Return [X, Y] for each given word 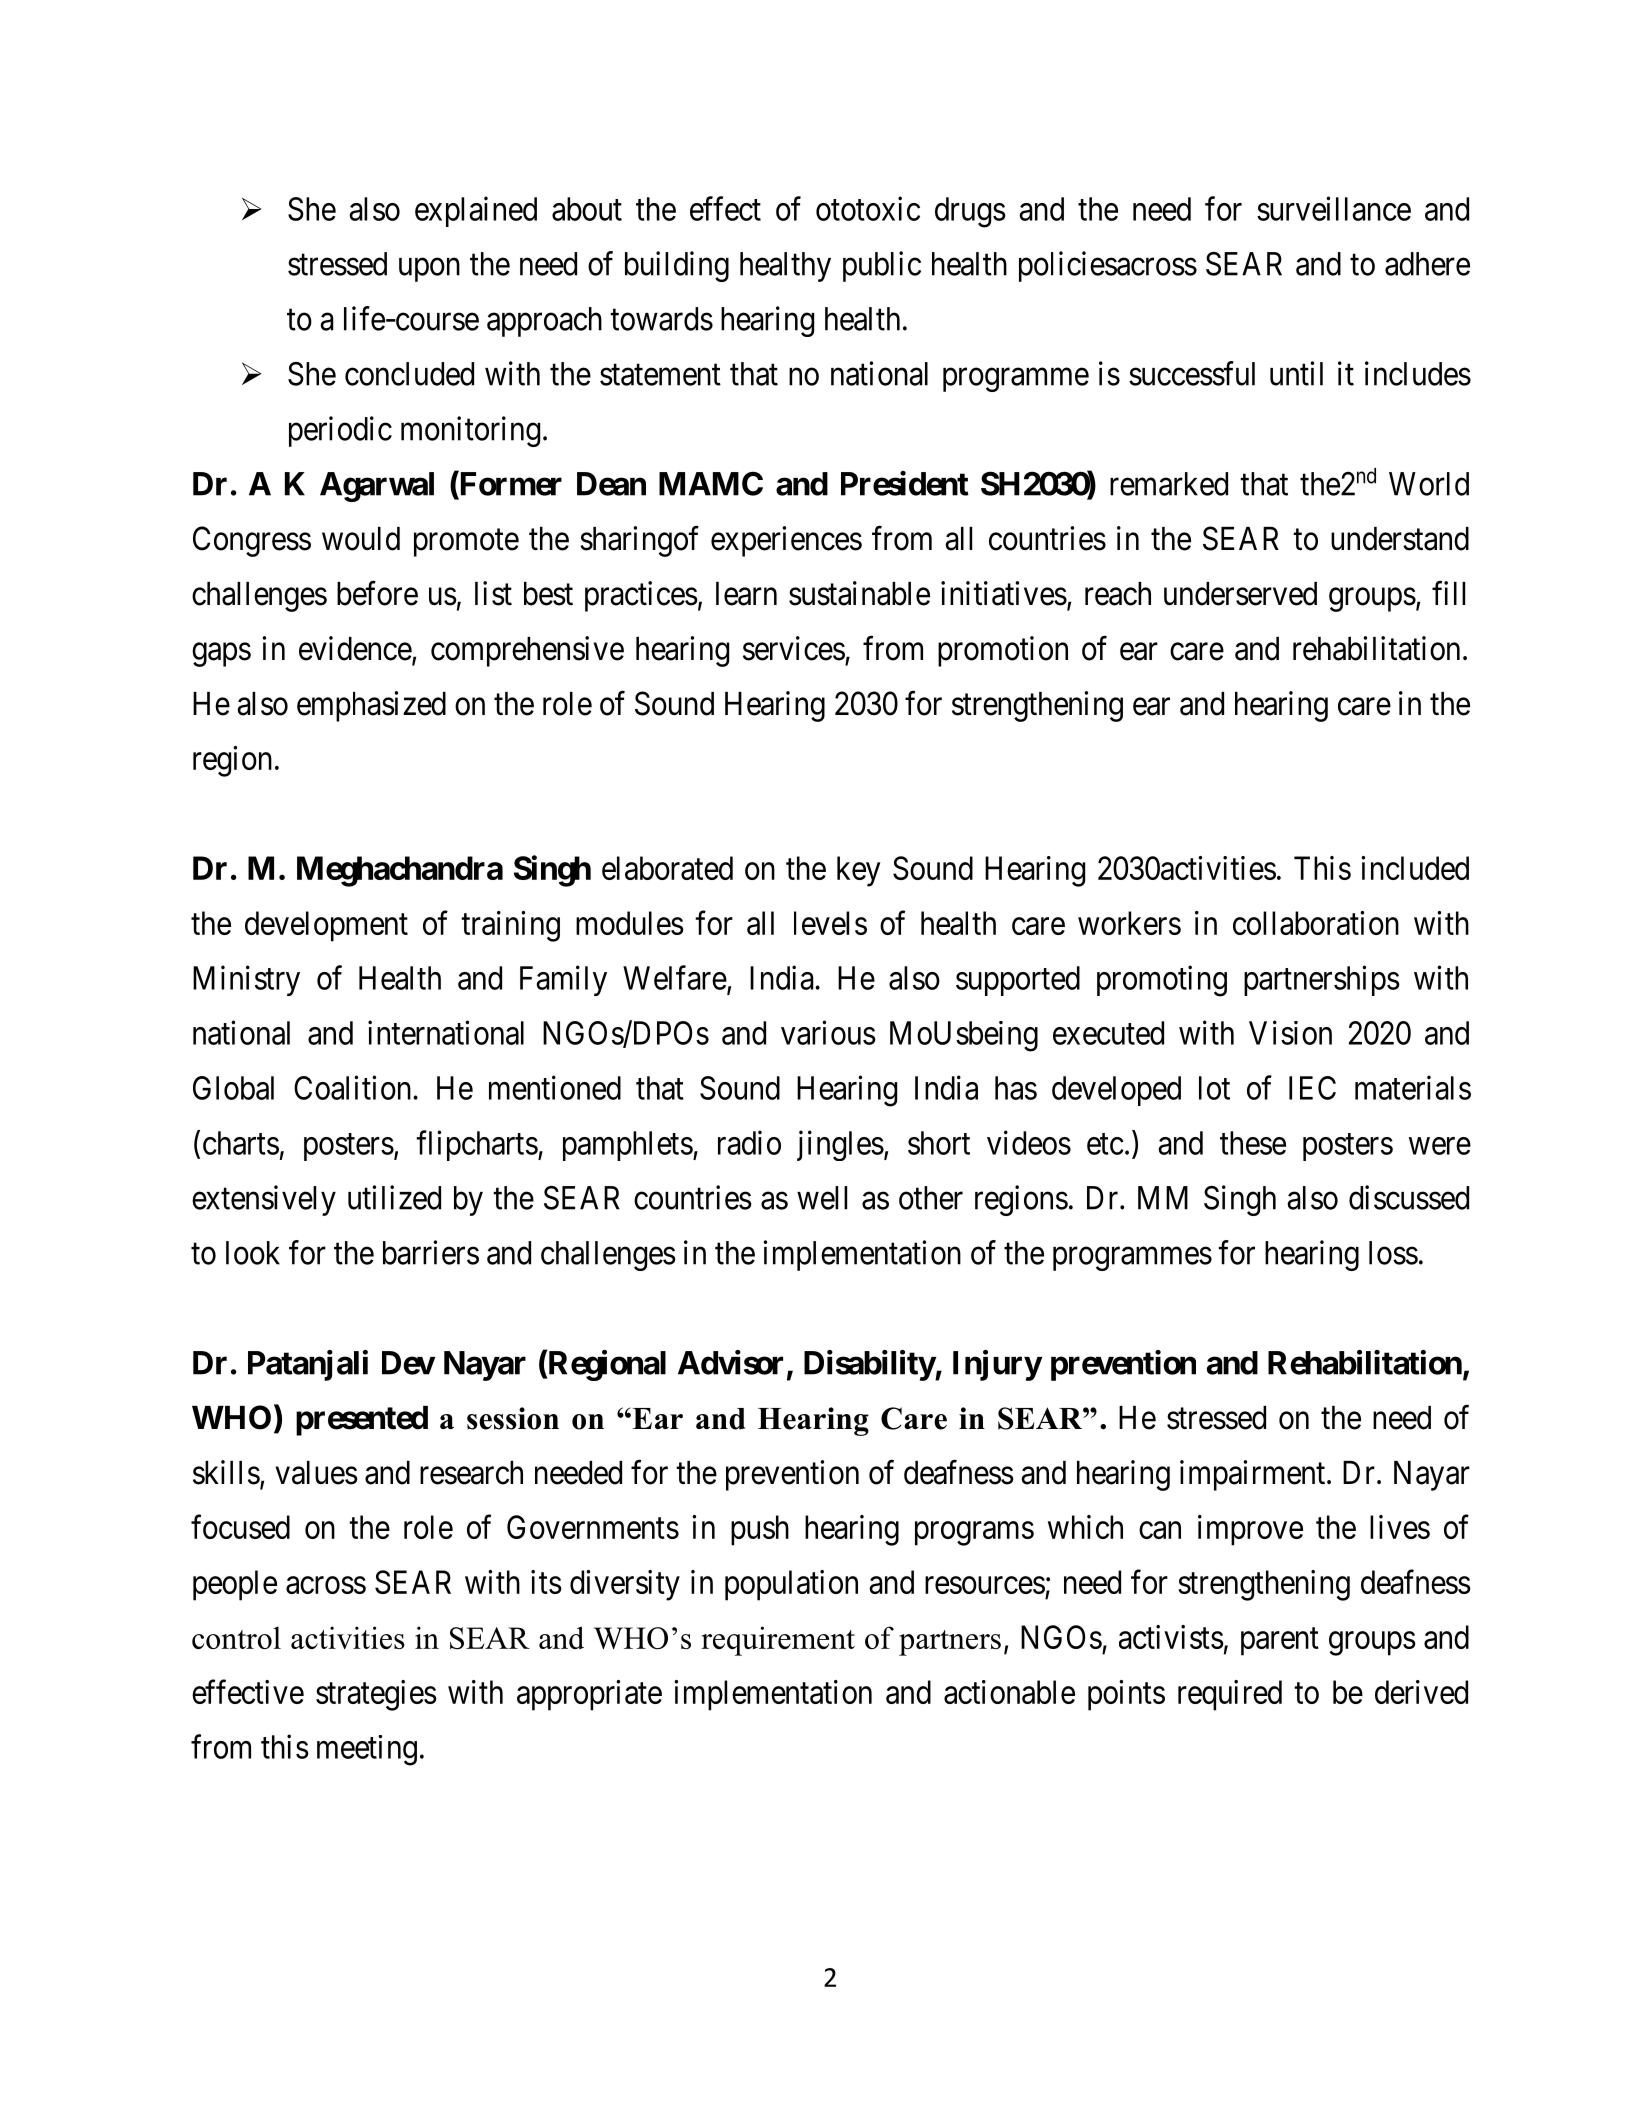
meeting [367, 1750]
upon [429, 270]
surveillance [1334, 208]
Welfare [675, 977]
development [326, 926]
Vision [1290, 1032]
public [882, 266]
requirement [778, 1641]
